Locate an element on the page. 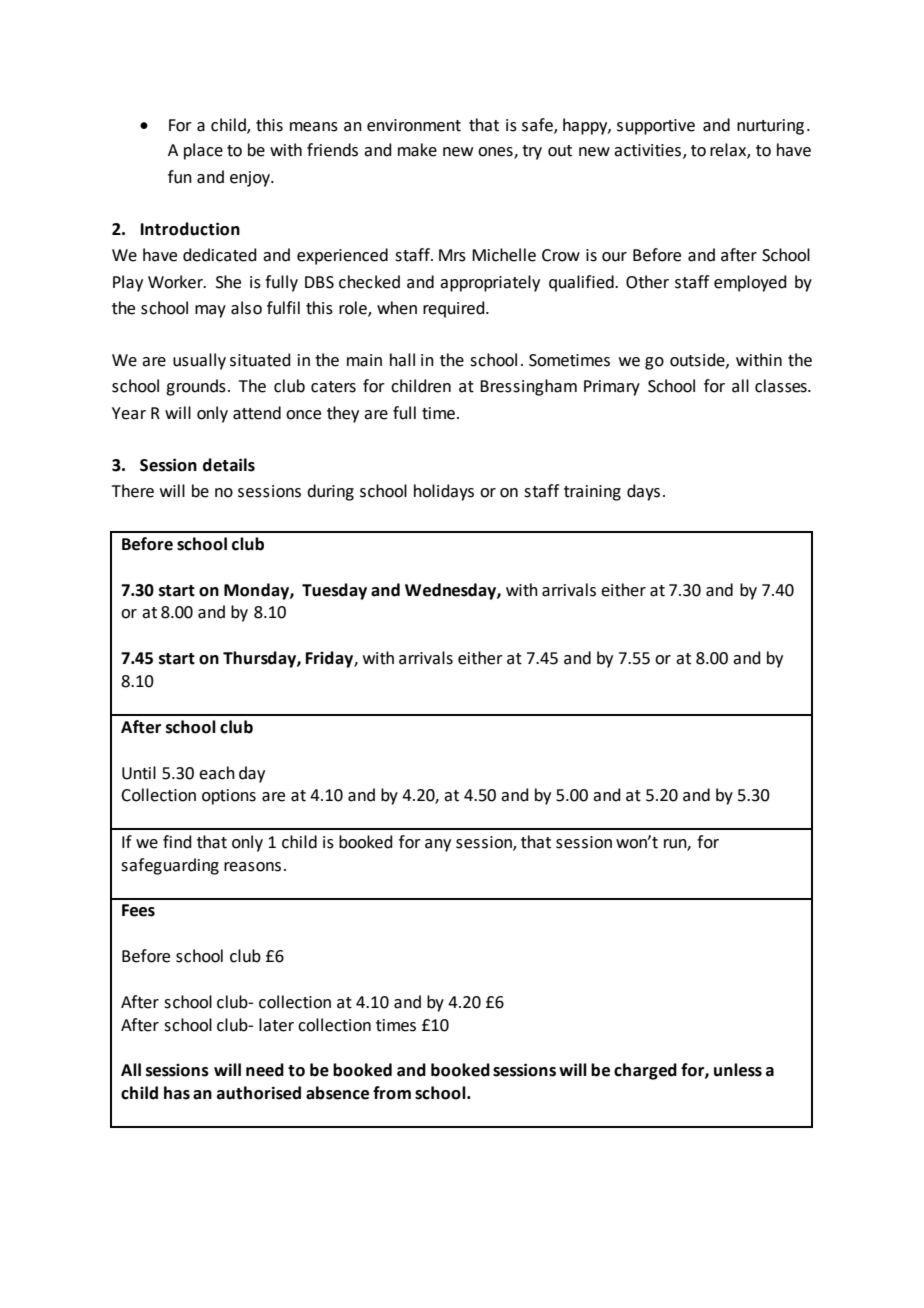 The height and width of the document is (1308, 924). Friday is located at coordinates (330, 659).
